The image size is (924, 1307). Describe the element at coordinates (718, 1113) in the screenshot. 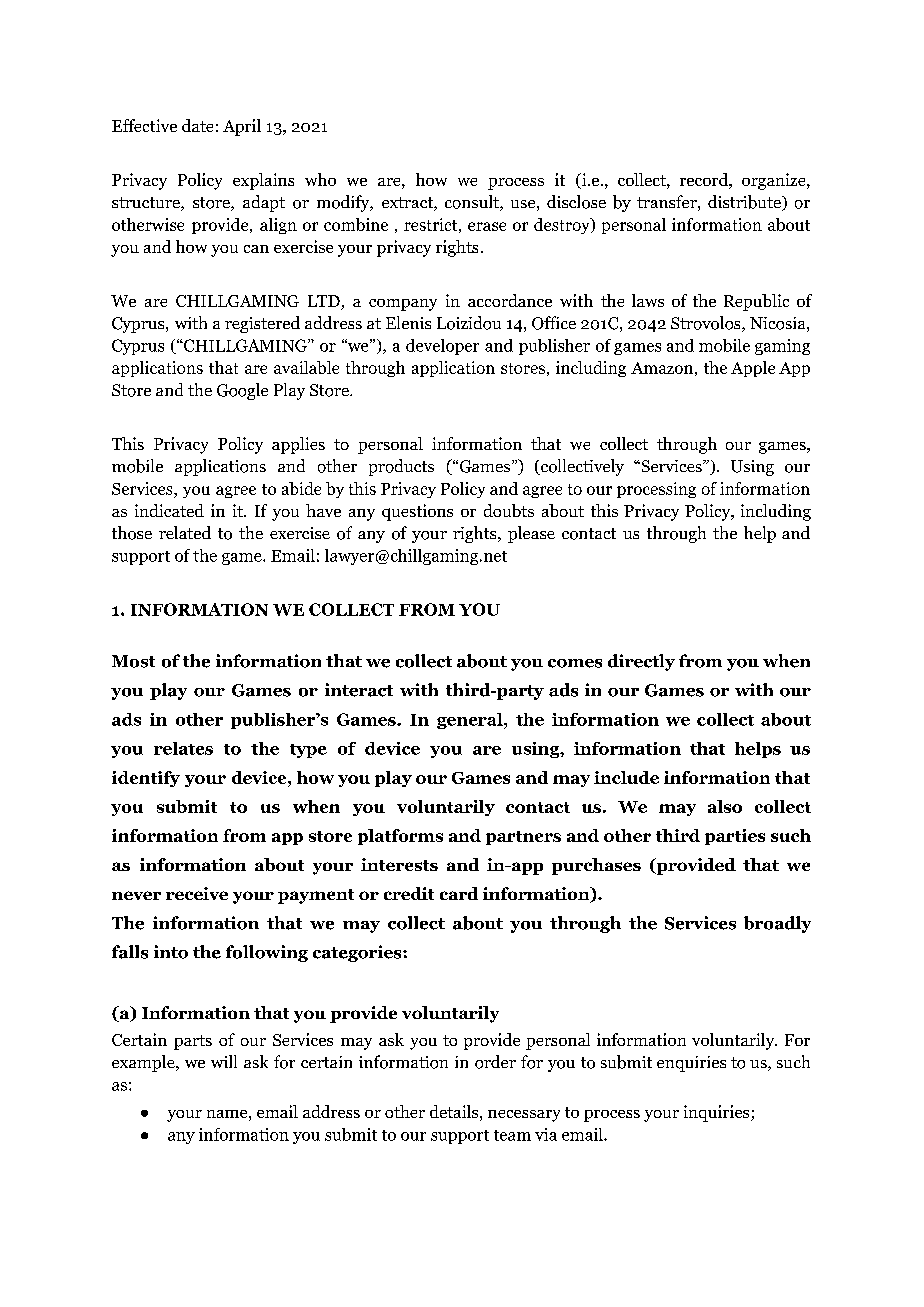

I see `inquiries` at that location.
